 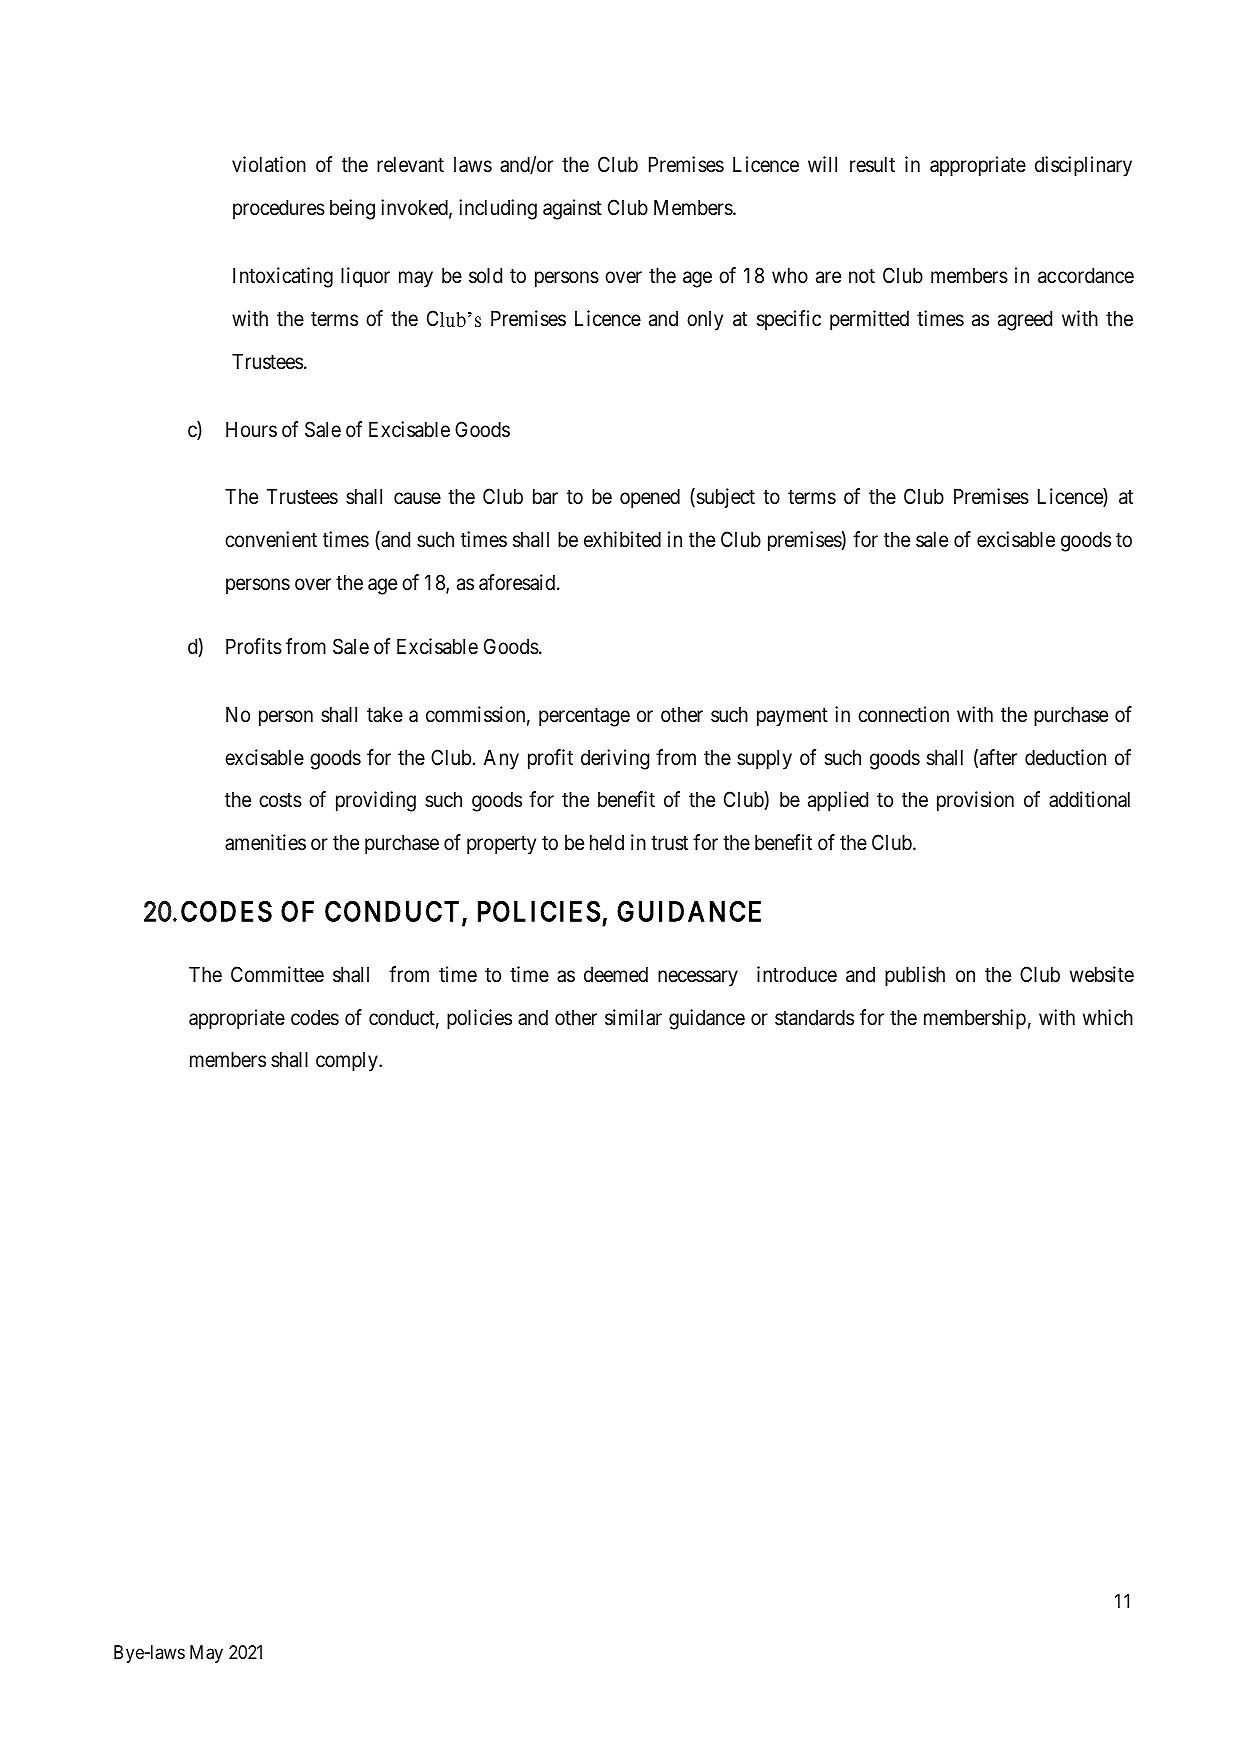 What do you see at coordinates (633, 1017) in the screenshot?
I see `similar` at bounding box center [633, 1017].
